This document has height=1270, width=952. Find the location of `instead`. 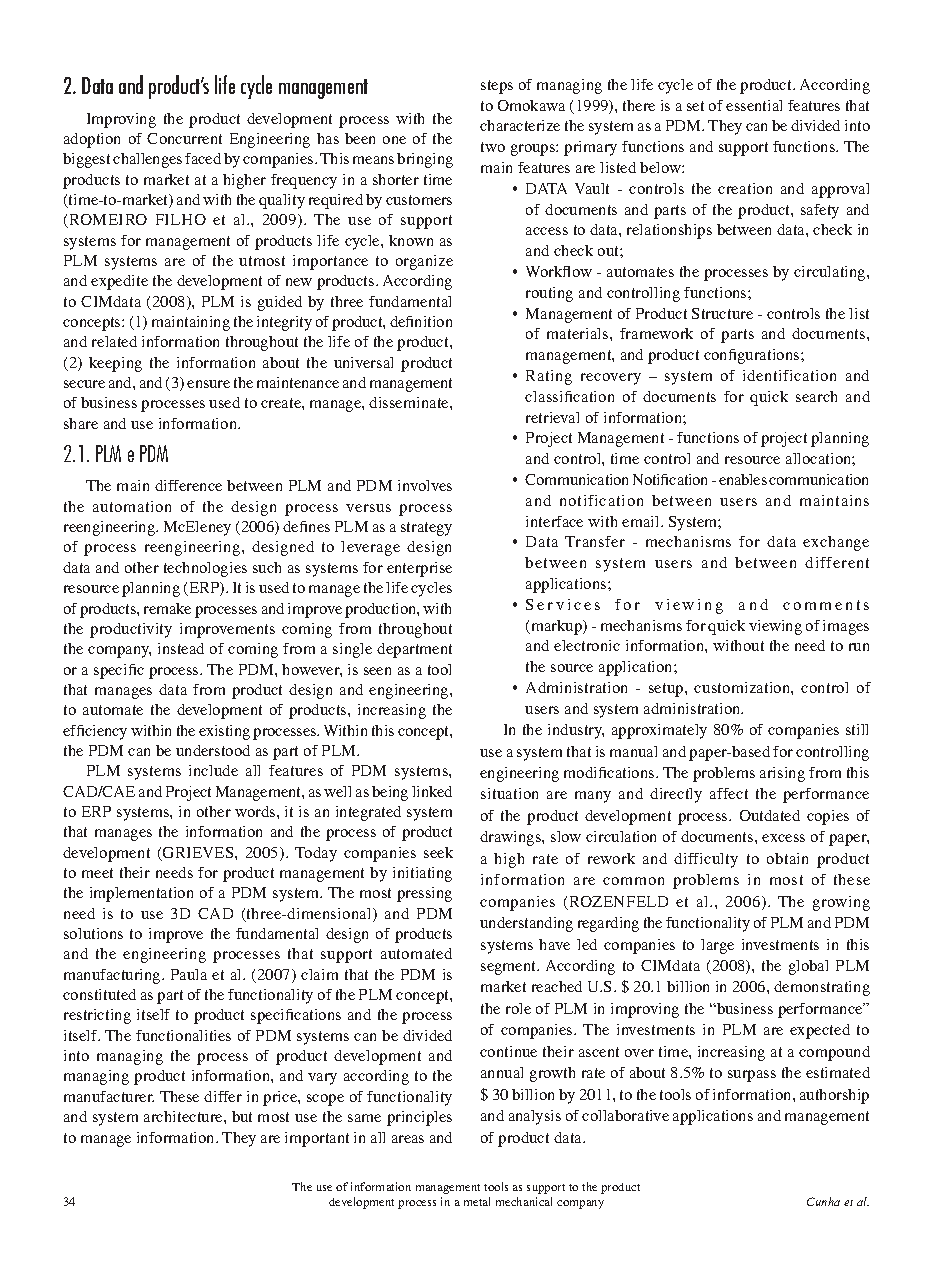

instead is located at coordinates (181, 648).
